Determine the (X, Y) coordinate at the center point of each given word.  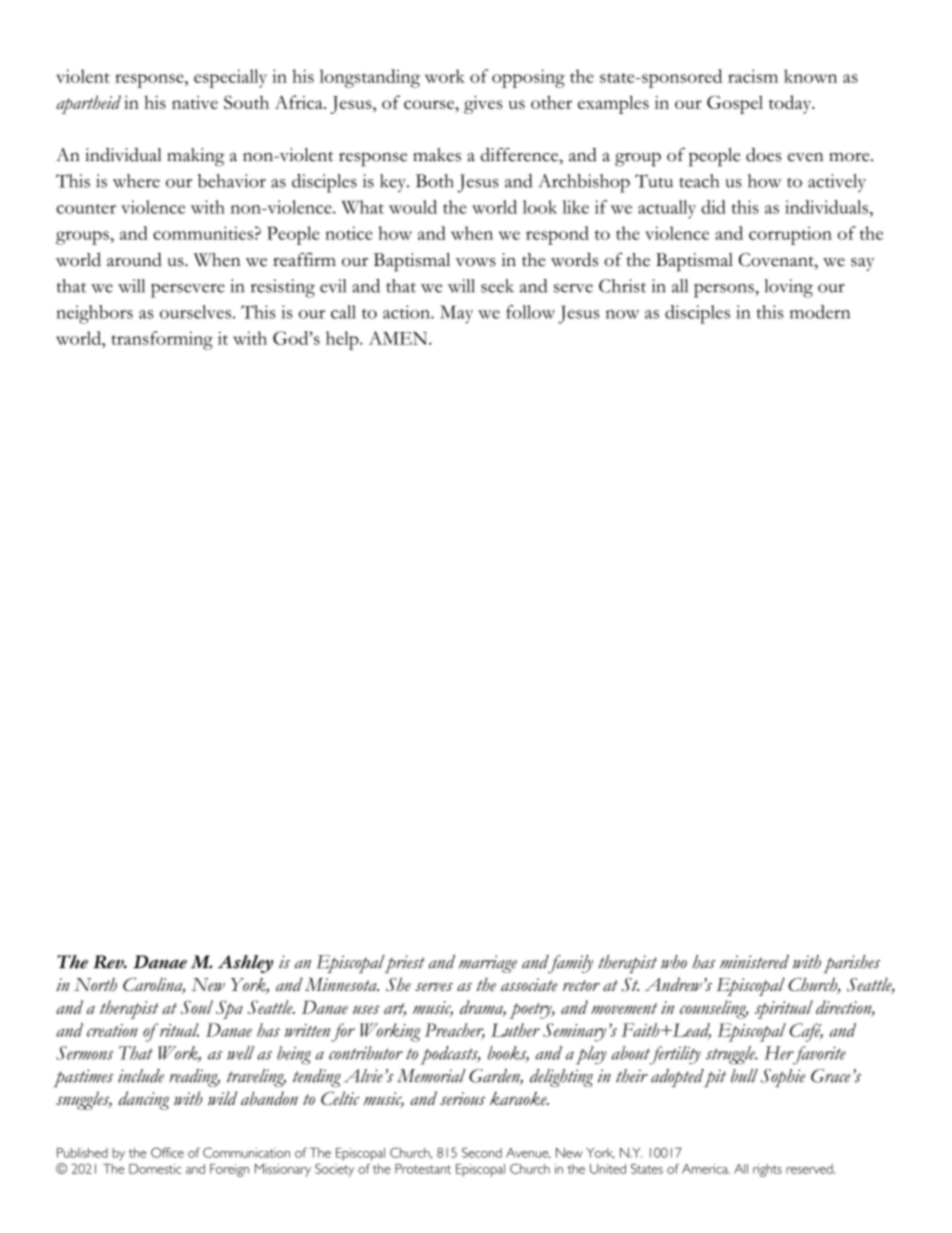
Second (482, 1152)
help (343, 340)
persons (725, 290)
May (456, 314)
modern (820, 312)
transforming (162, 340)
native (195, 102)
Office (167, 1152)
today (791, 104)
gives (483, 105)
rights (767, 1170)
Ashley (245, 964)
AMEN (399, 338)
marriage (488, 964)
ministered (754, 962)
